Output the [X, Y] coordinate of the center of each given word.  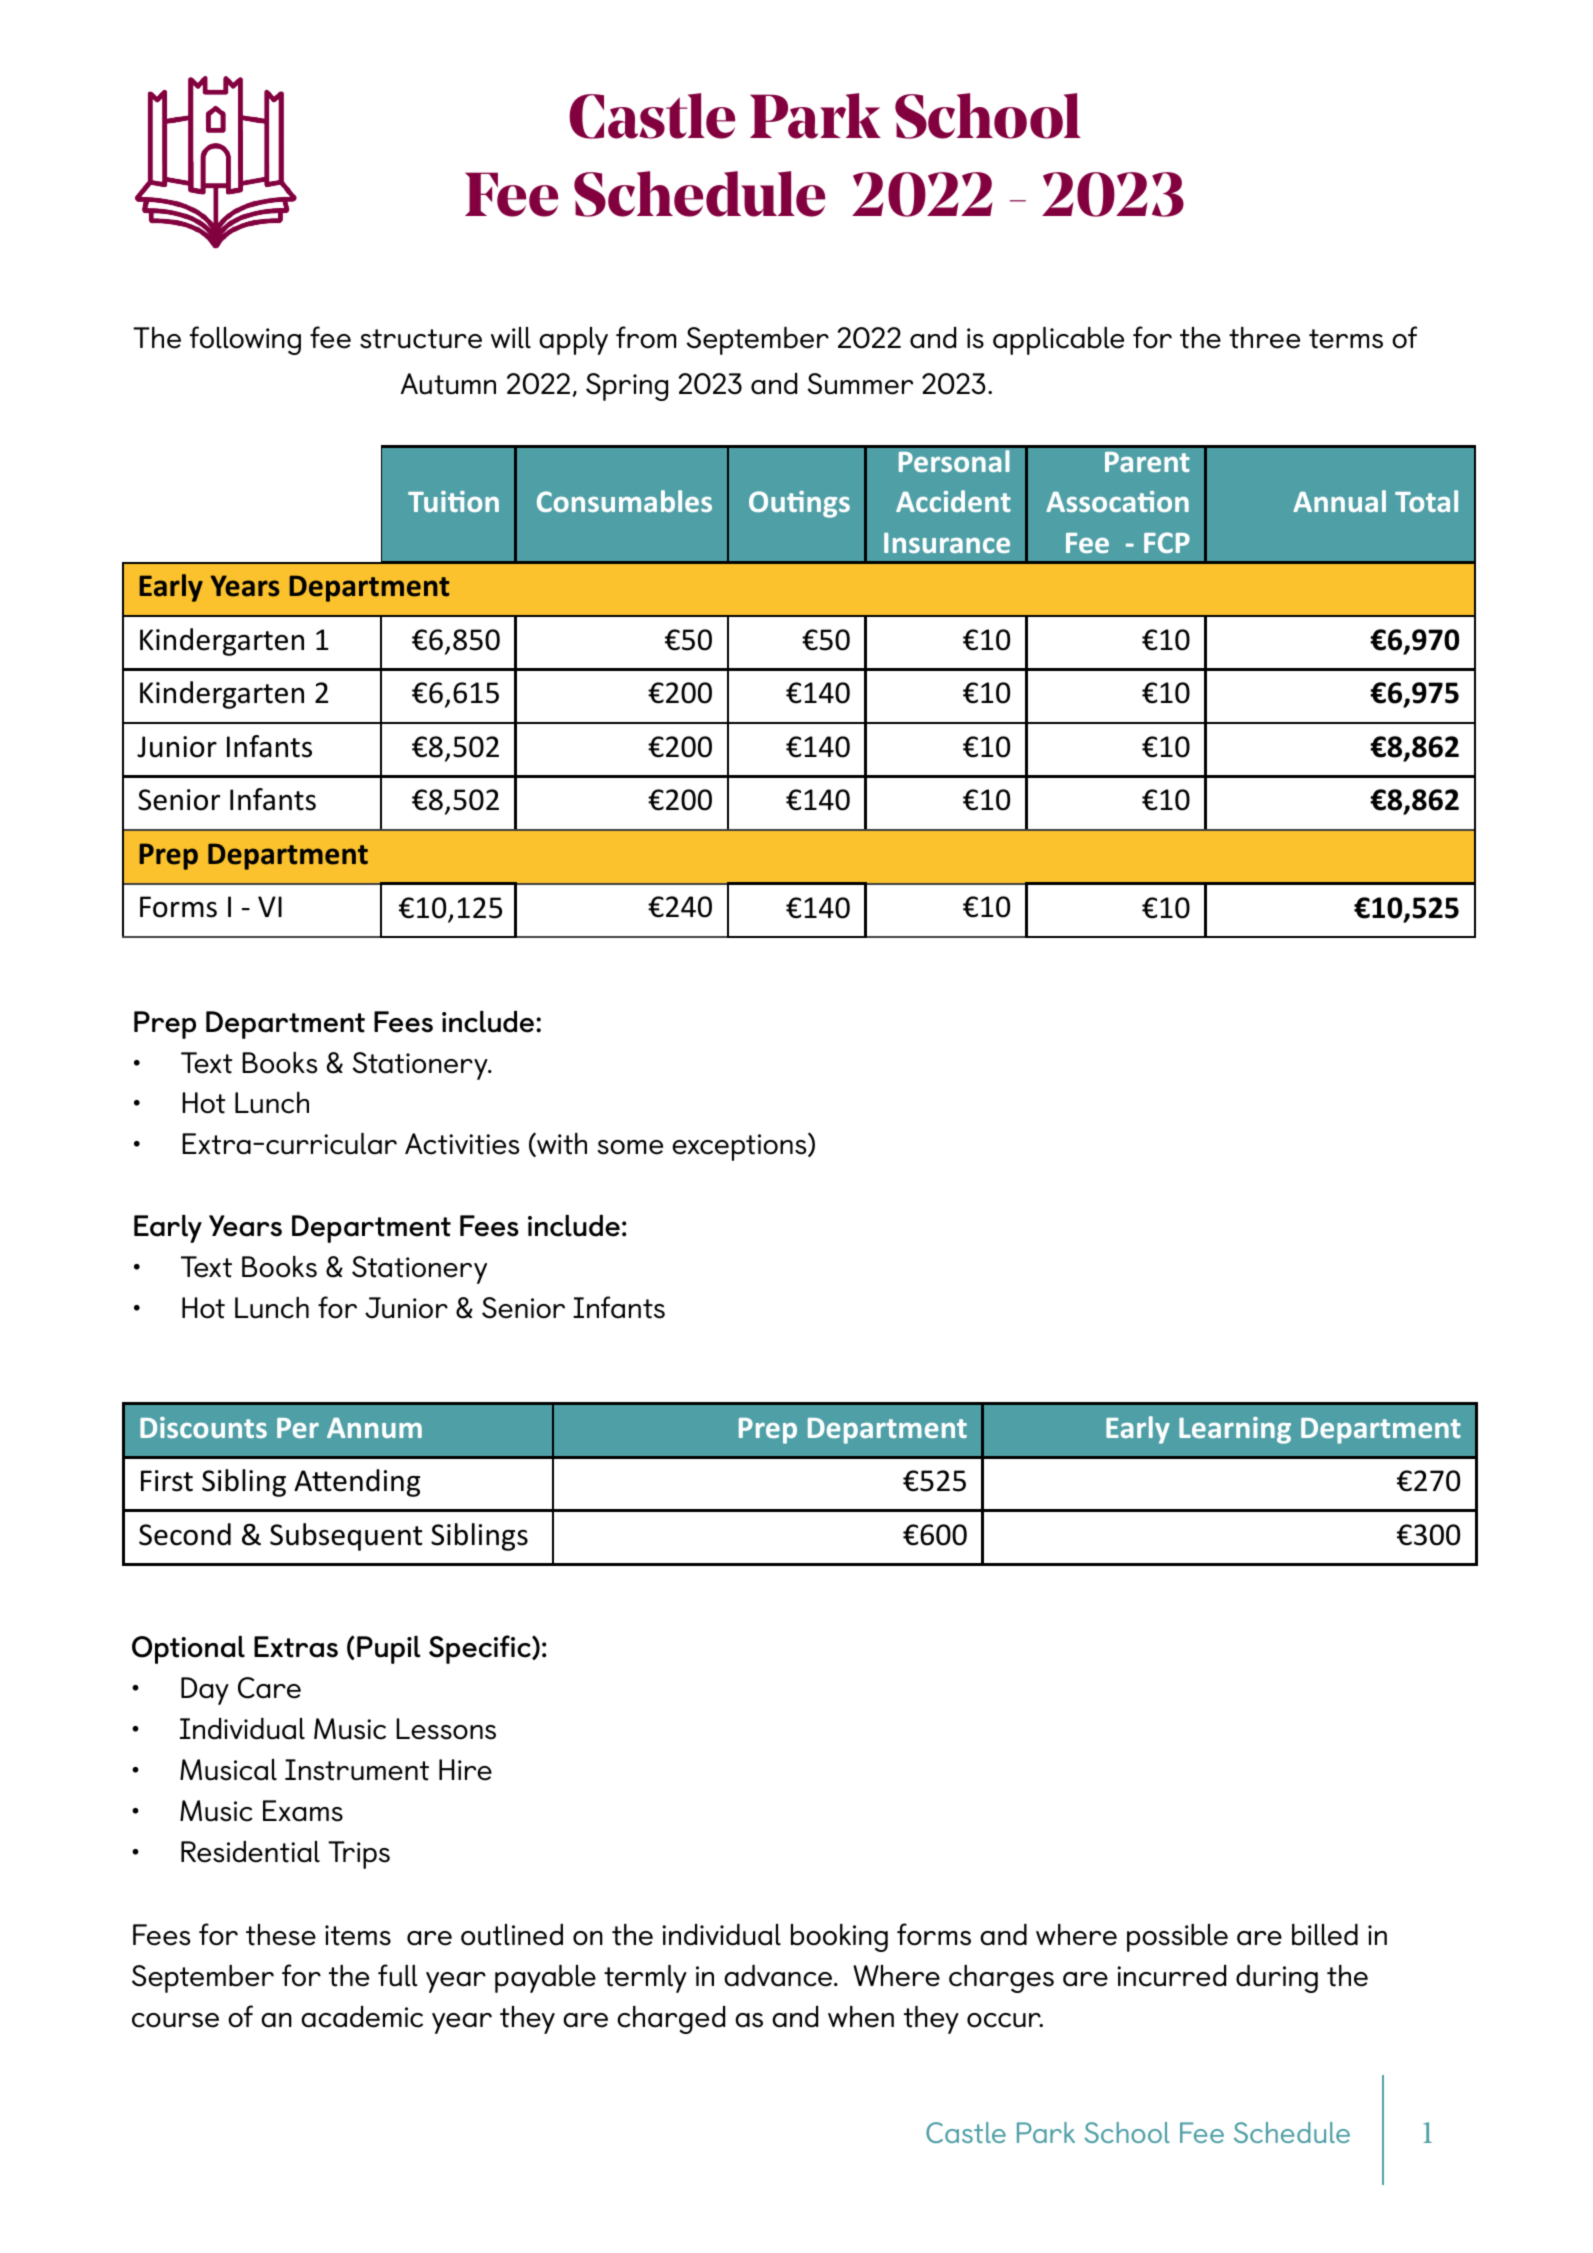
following [245, 340]
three [1264, 338]
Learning [1235, 1430]
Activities [462, 1144]
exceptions [740, 1147]
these [281, 1935]
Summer [860, 384]
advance [778, 1976]
